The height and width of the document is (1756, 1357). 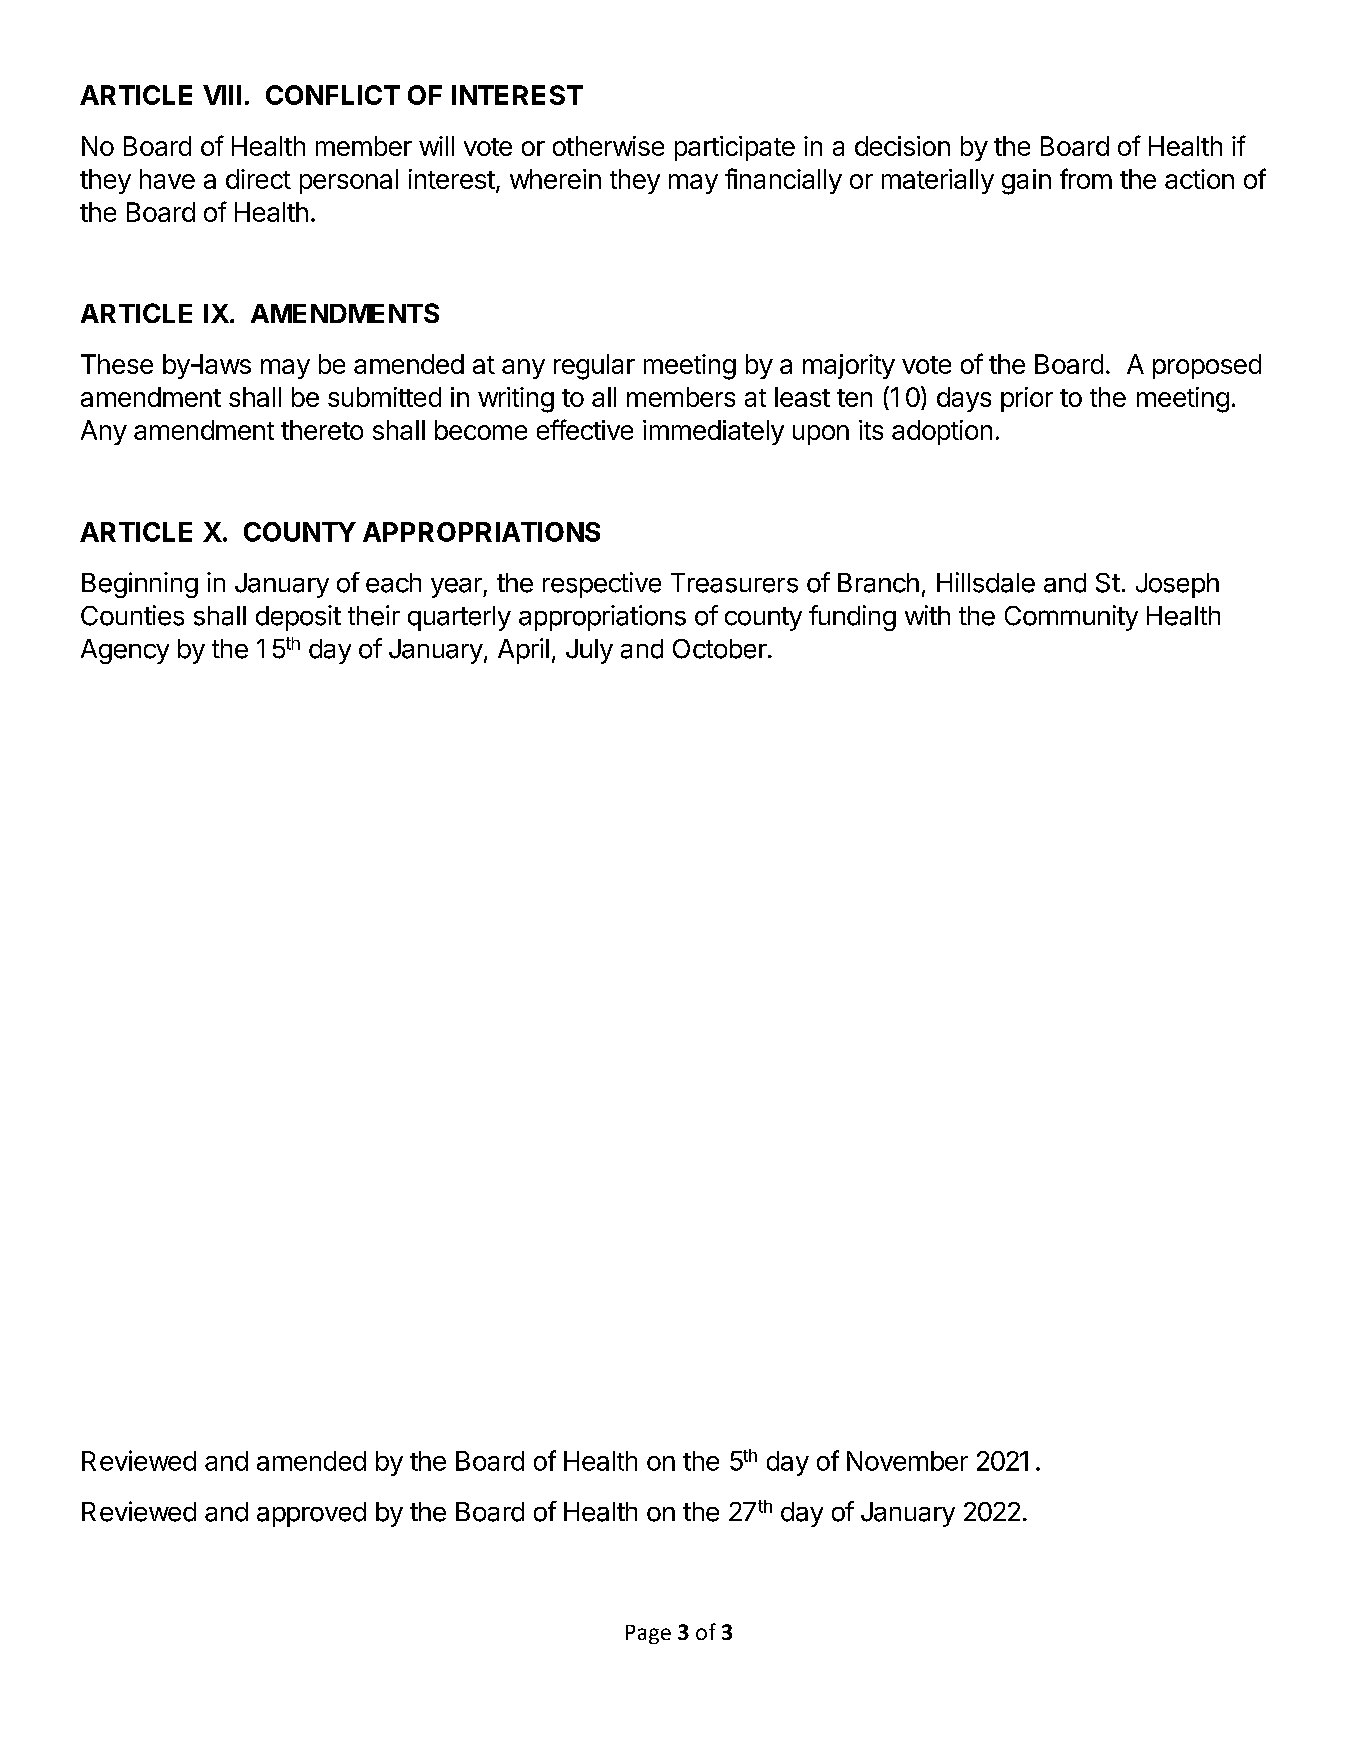 I want to click on otherwise, so click(x=608, y=146).
